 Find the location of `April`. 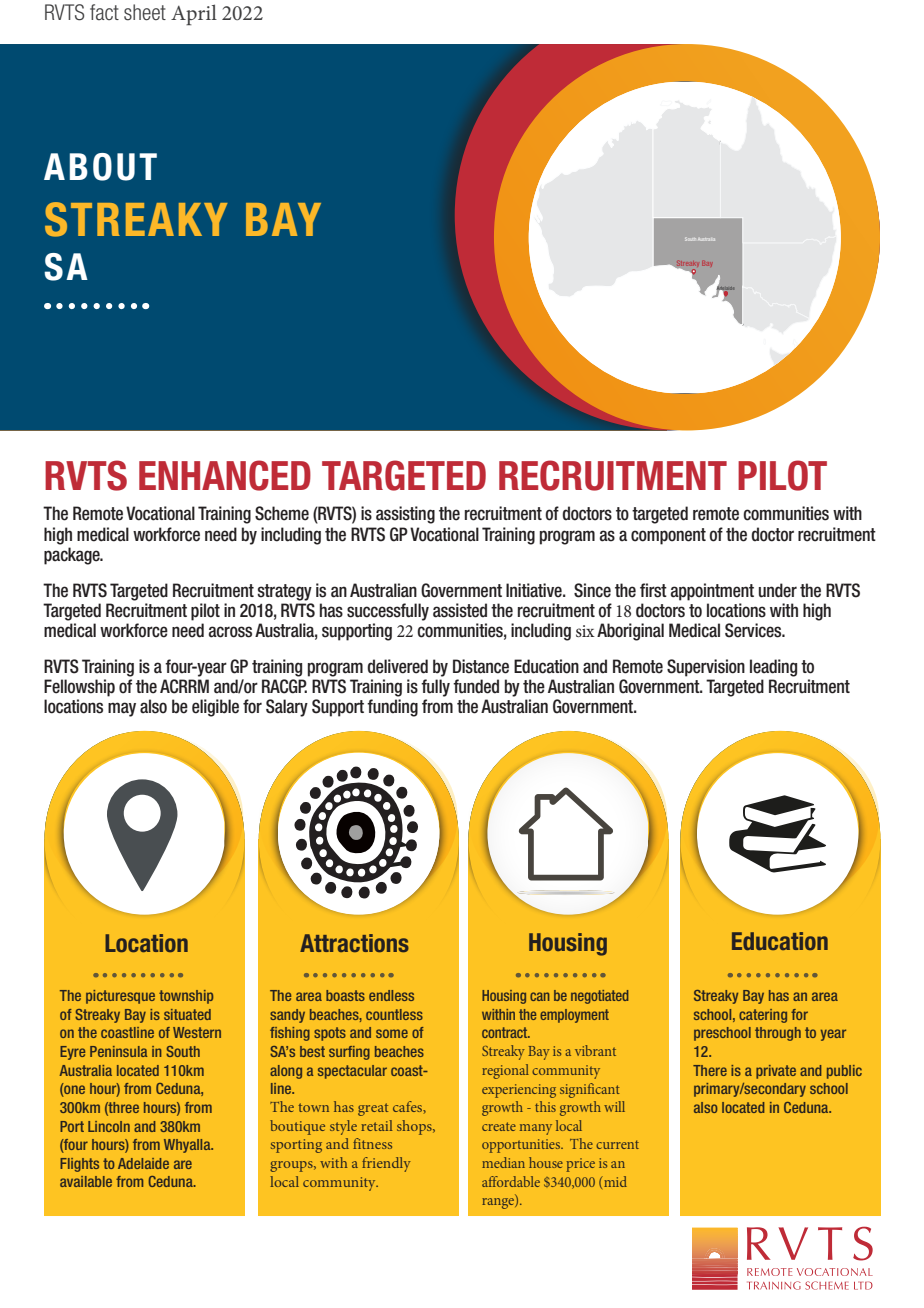

April is located at coordinates (194, 14).
